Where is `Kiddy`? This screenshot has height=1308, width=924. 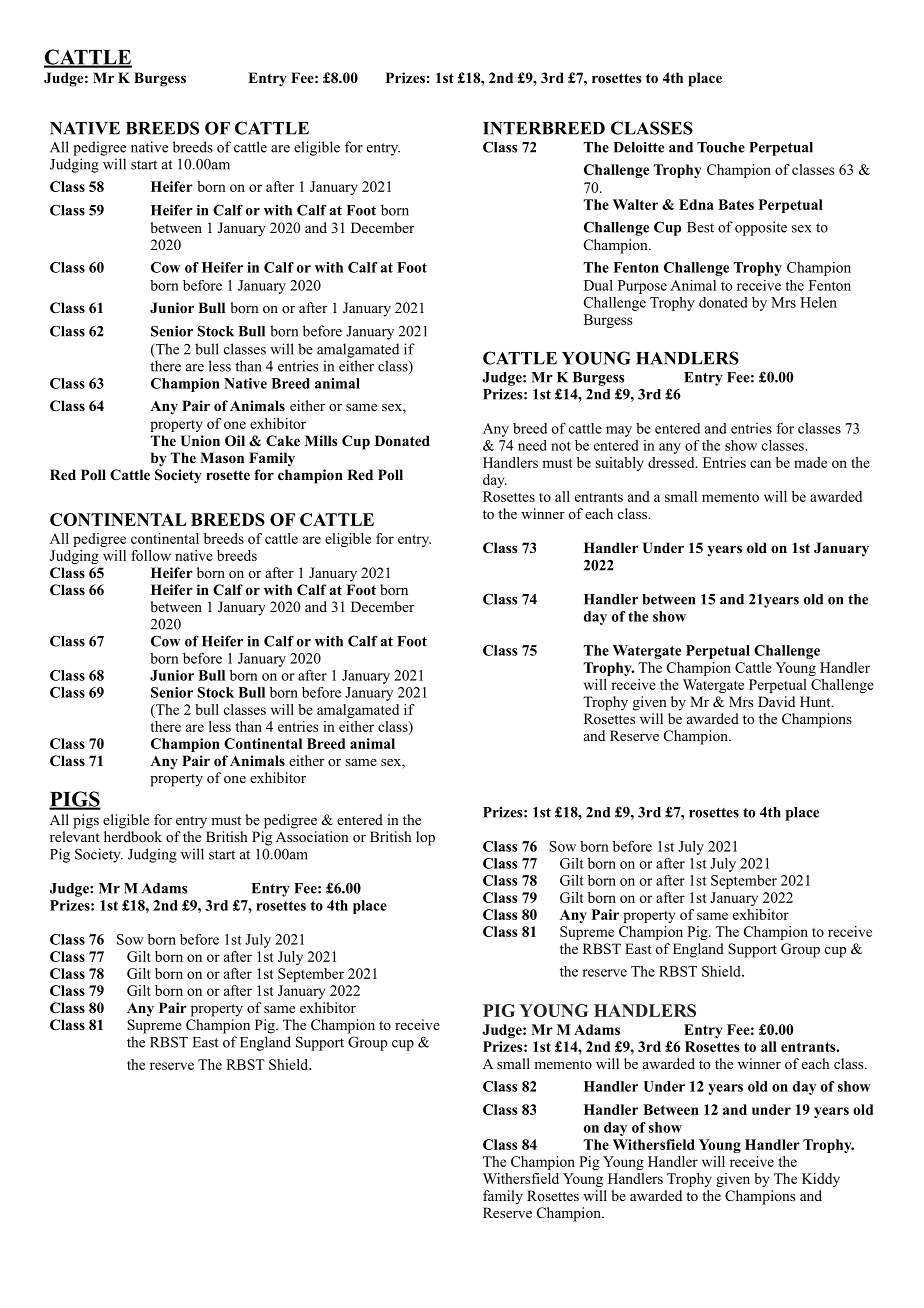 Kiddy is located at coordinates (821, 1180).
